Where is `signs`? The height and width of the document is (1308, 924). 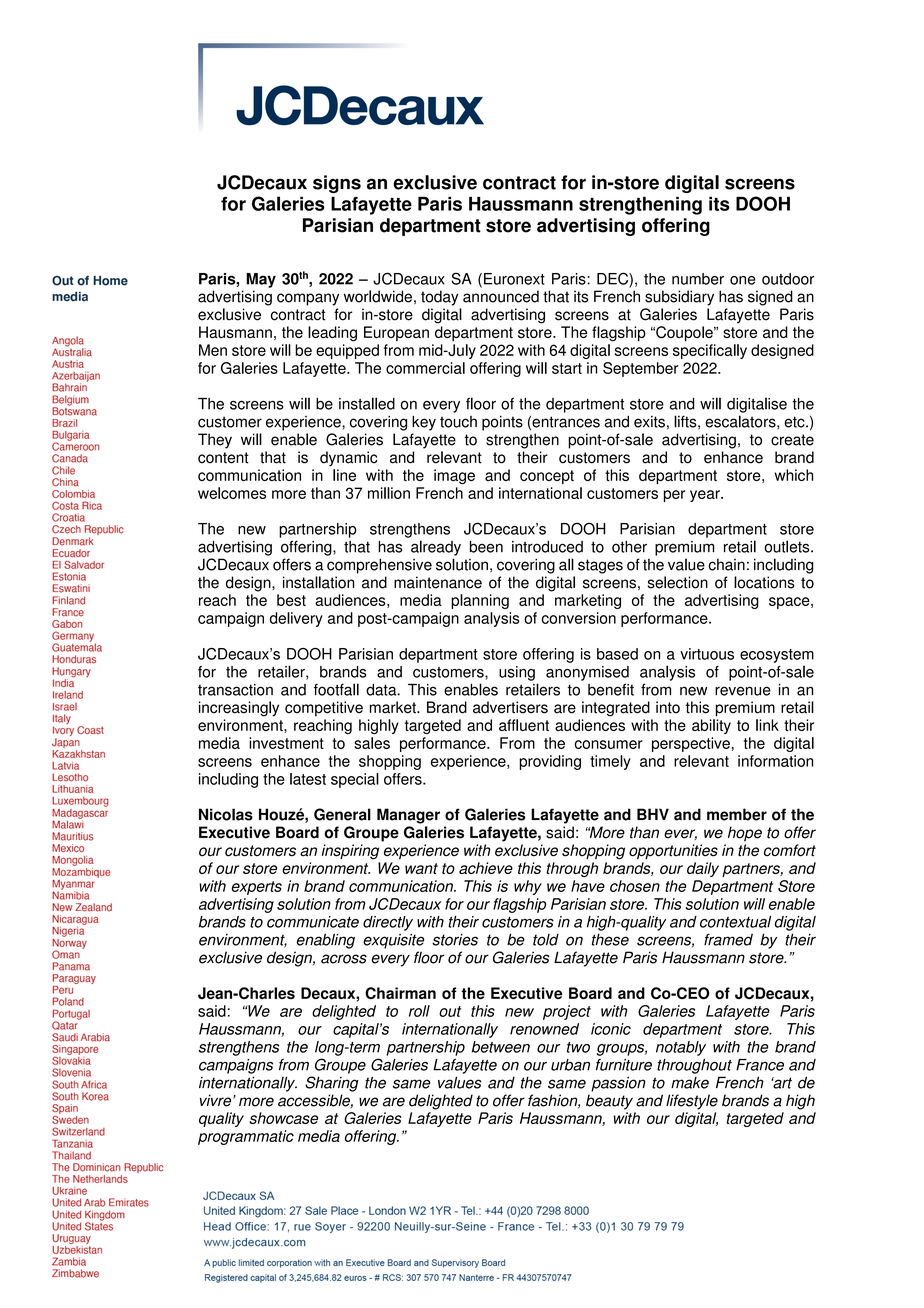 signs is located at coordinates (337, 184).
